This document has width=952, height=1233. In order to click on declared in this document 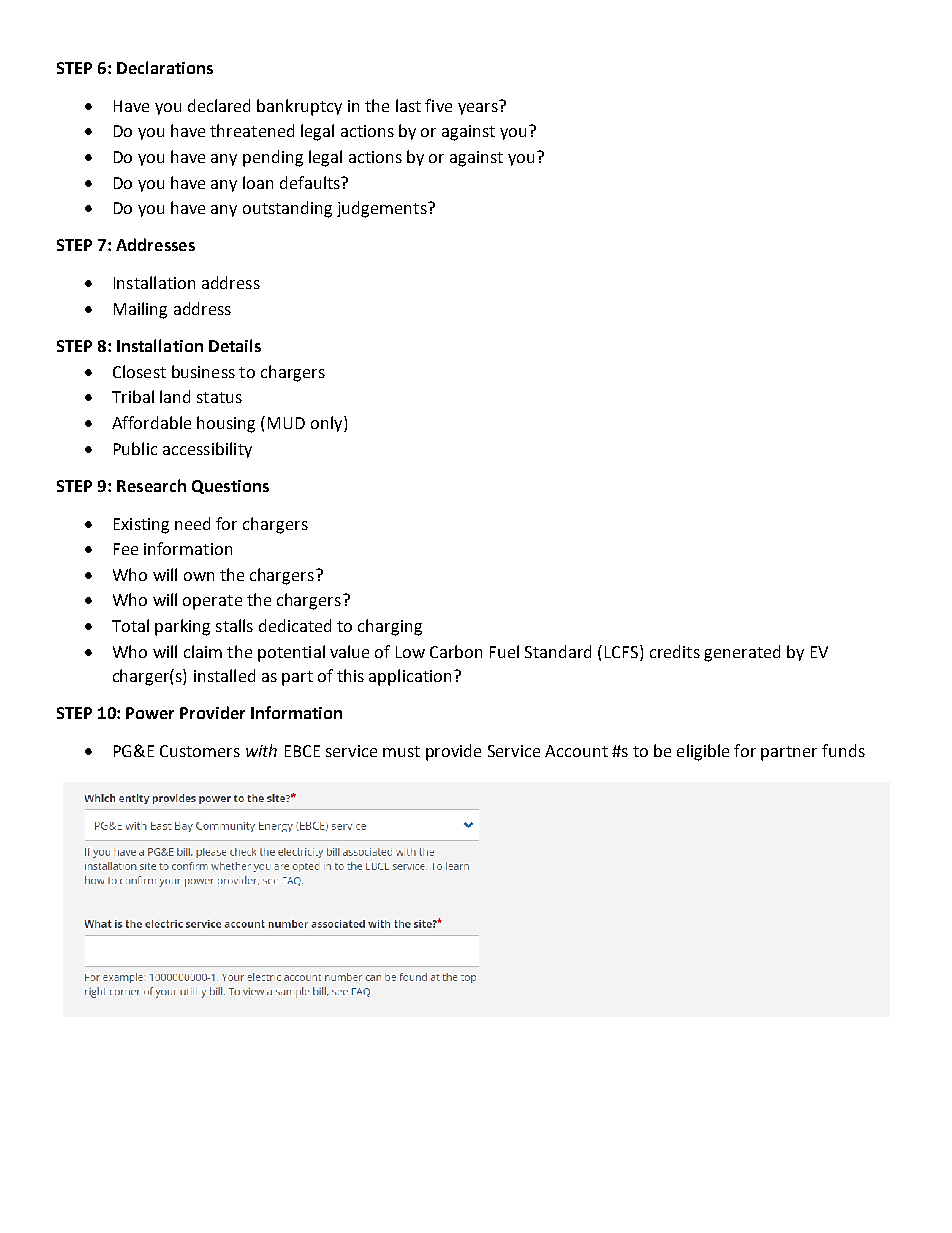, I will do `click(219, 105)`.
